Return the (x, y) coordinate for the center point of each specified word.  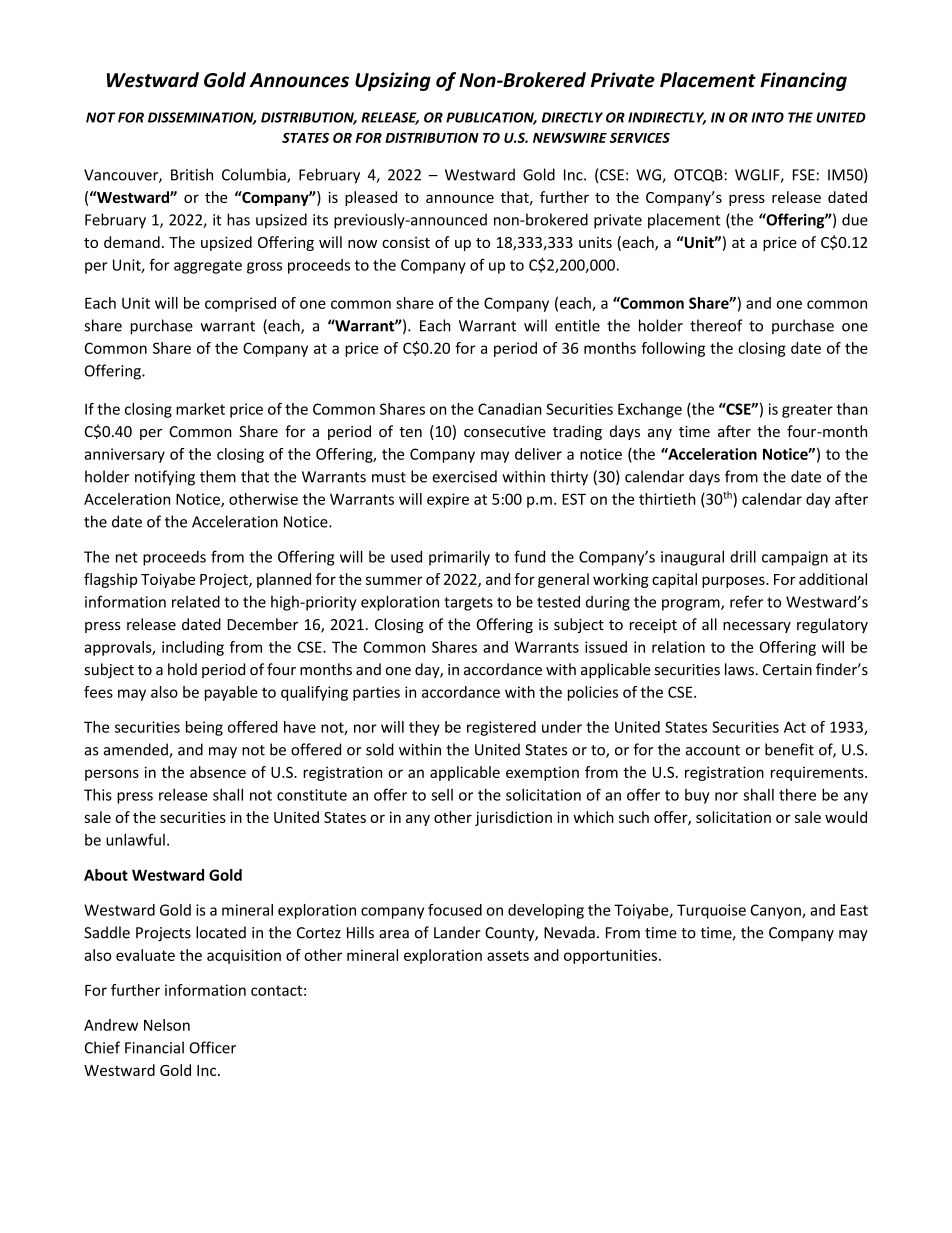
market (200, 409)
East (854, 910)
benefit (789, 749)
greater (807, 411)
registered (501, 728)
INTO (767, 117)
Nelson (167, 1025)
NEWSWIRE (570, 137)
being (204, 728)
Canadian (510, 409)
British (192, 174)
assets (508, 955)
